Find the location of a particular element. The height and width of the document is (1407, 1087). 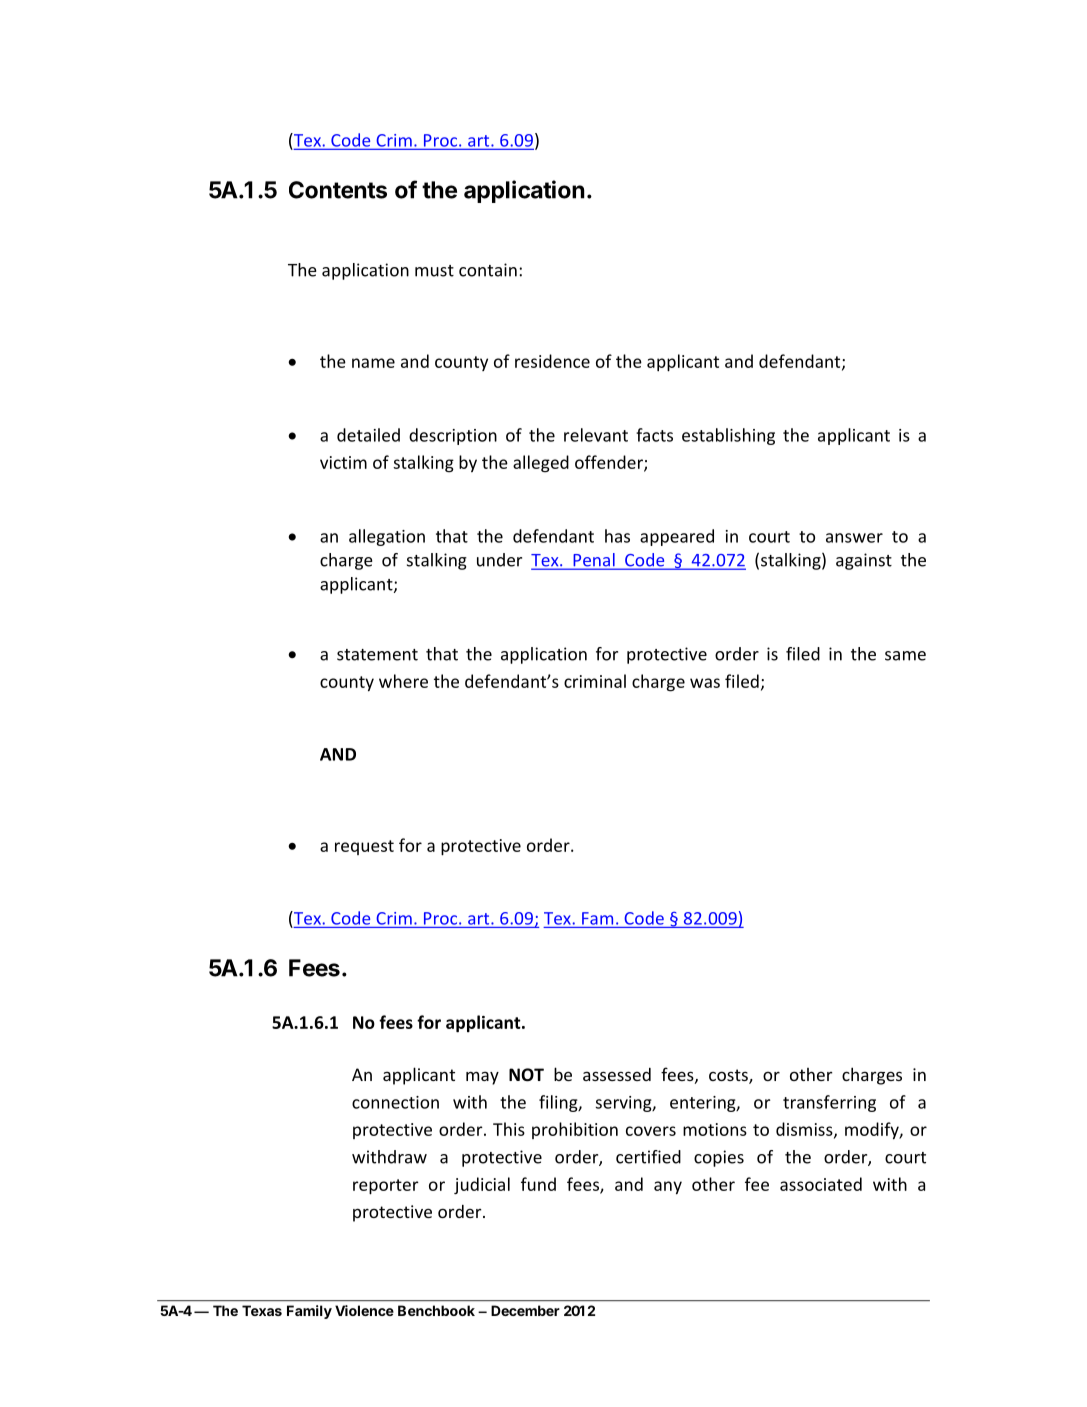

assessed is located at coordinates (617, 1074).
